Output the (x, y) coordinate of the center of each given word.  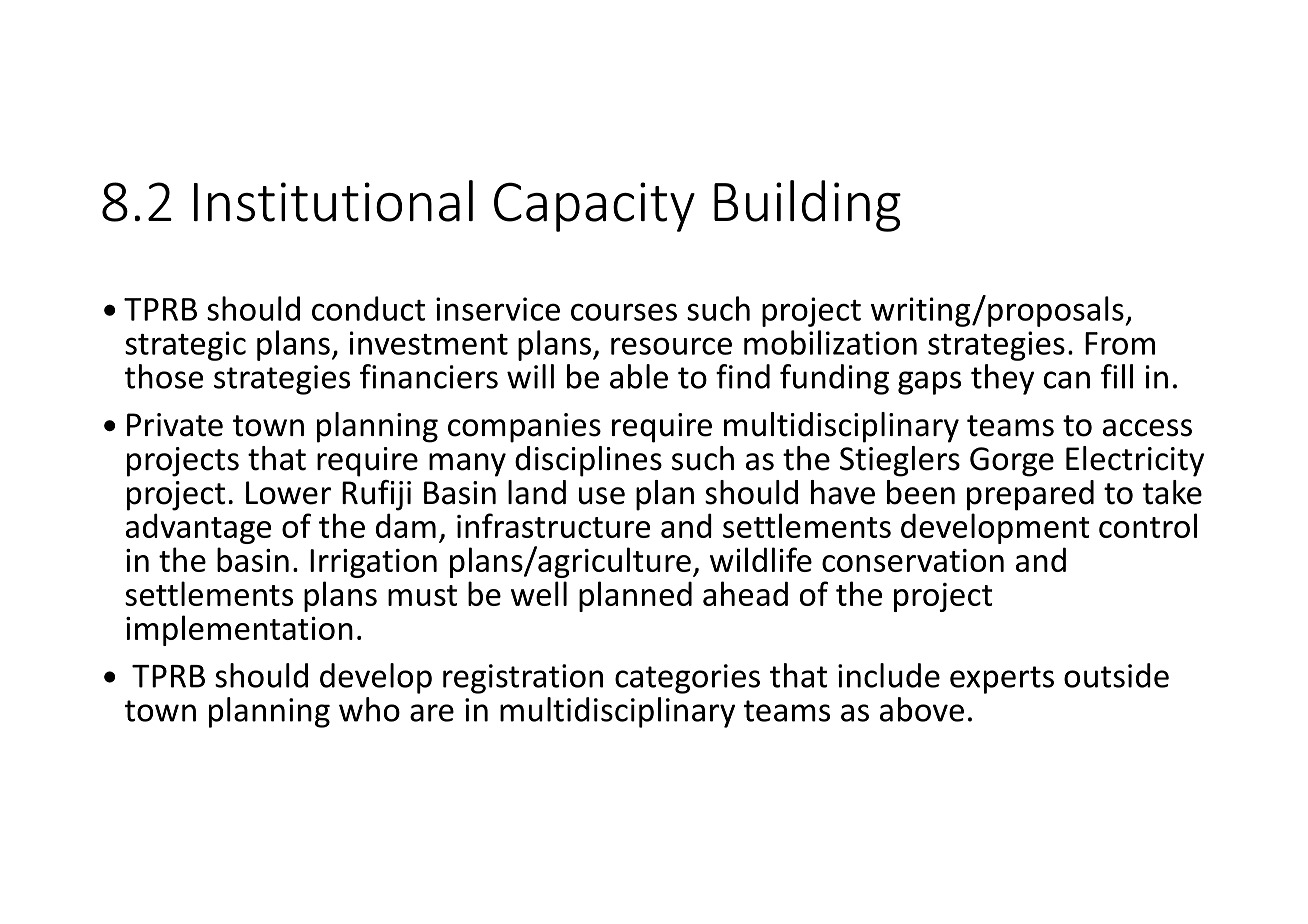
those (164, 376)
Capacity (594, 207)
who (369, 709)
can (1067, 380)
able (639, 376)
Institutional (333, 201)
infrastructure (553, 525)
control (1148, 525)
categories (687, 679)
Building (807, 206)
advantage (198, 528)
